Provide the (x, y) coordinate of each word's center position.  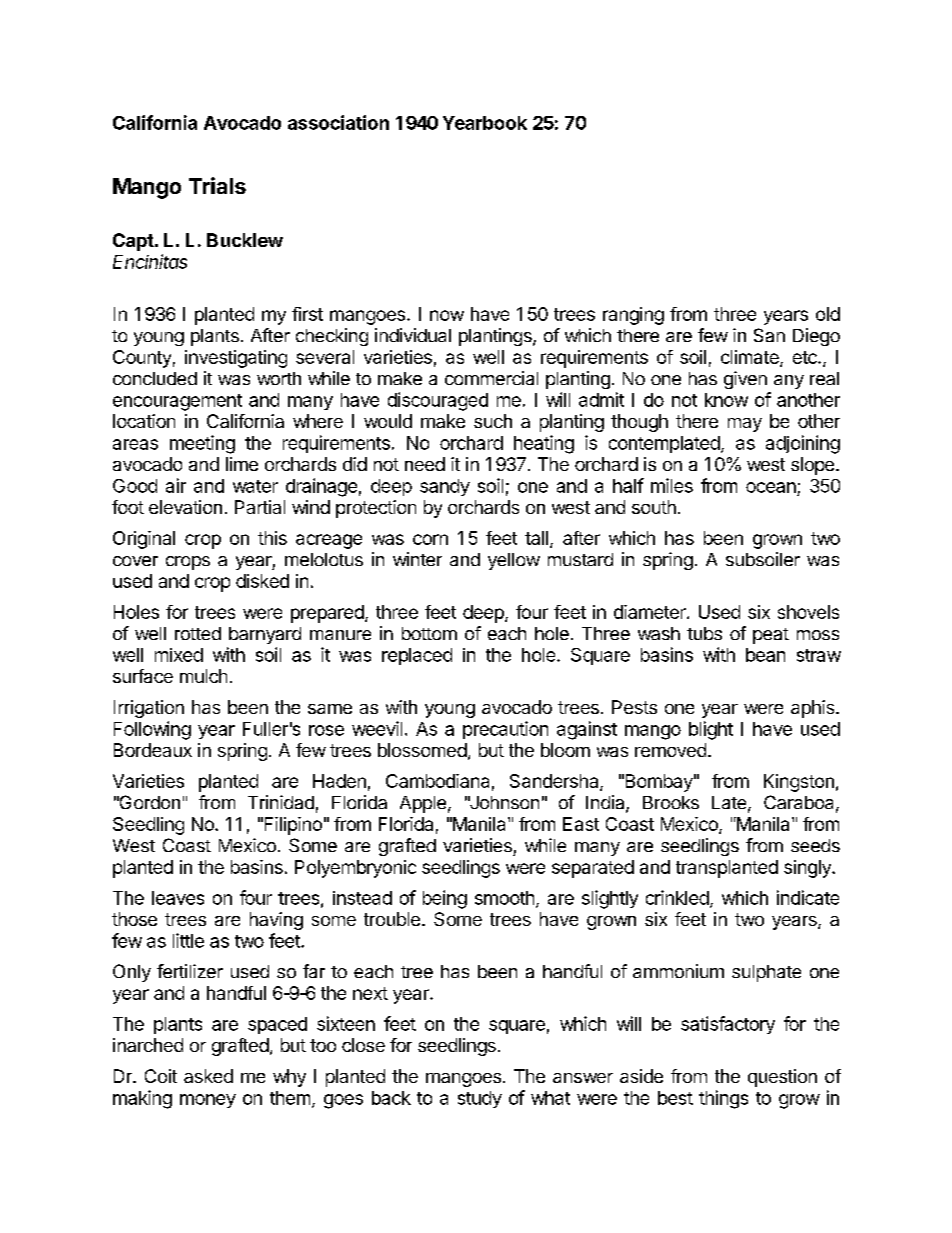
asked (208, 1076)
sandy (445, 487)
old (828, 314)
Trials (217, 185)
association (338, 122)
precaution (505, 730)
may (745, 425)
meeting (202, 444)
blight (711, 730)
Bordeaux (153, 750)
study (480, 1099)
